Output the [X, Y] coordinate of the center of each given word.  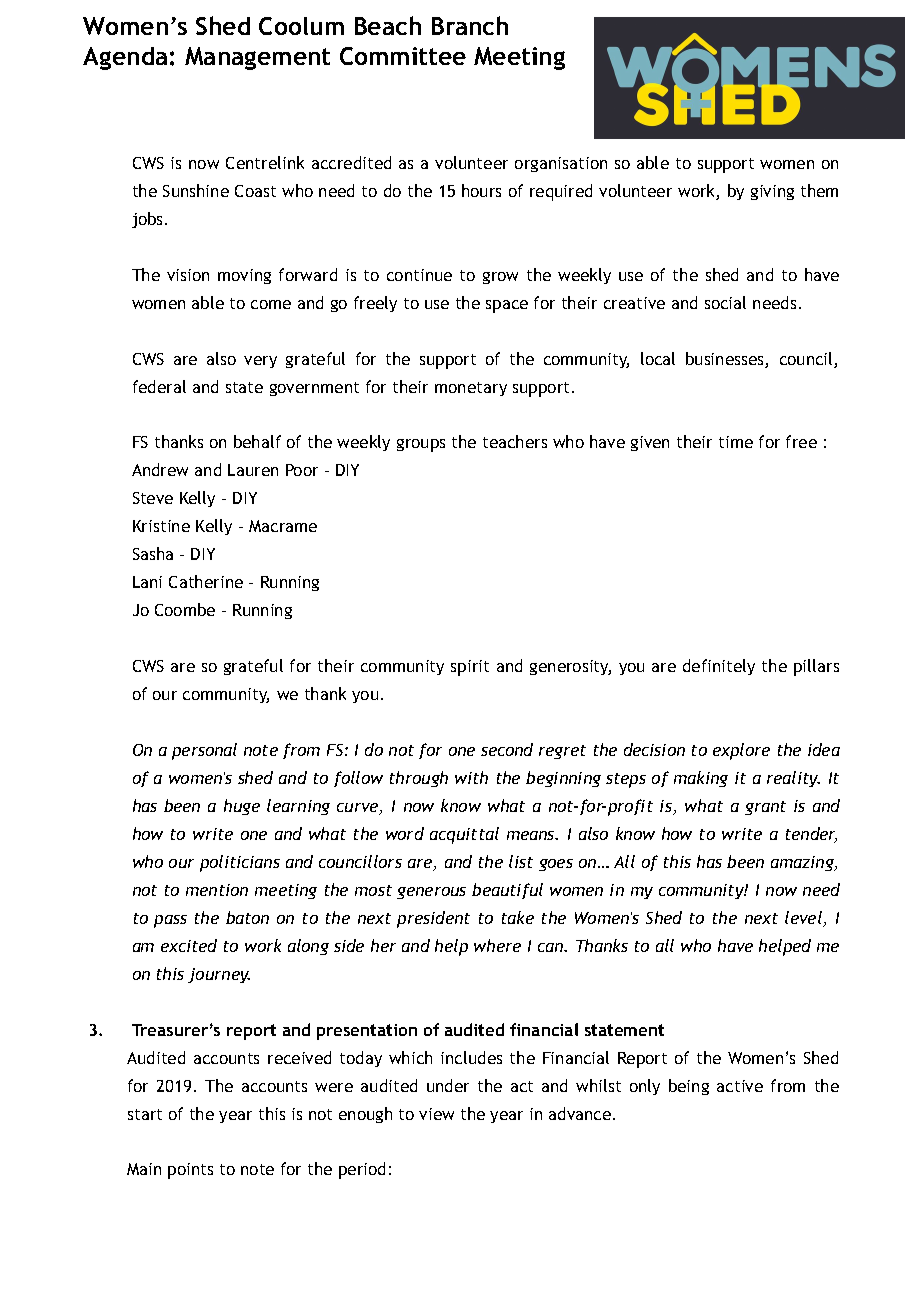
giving [772, 192]
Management [257, 58]
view [436, 1114]
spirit [470, 668]
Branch [470, 25]
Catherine [206, 581]
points [190, 1171]
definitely [719, 667]
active [740, 1086]
